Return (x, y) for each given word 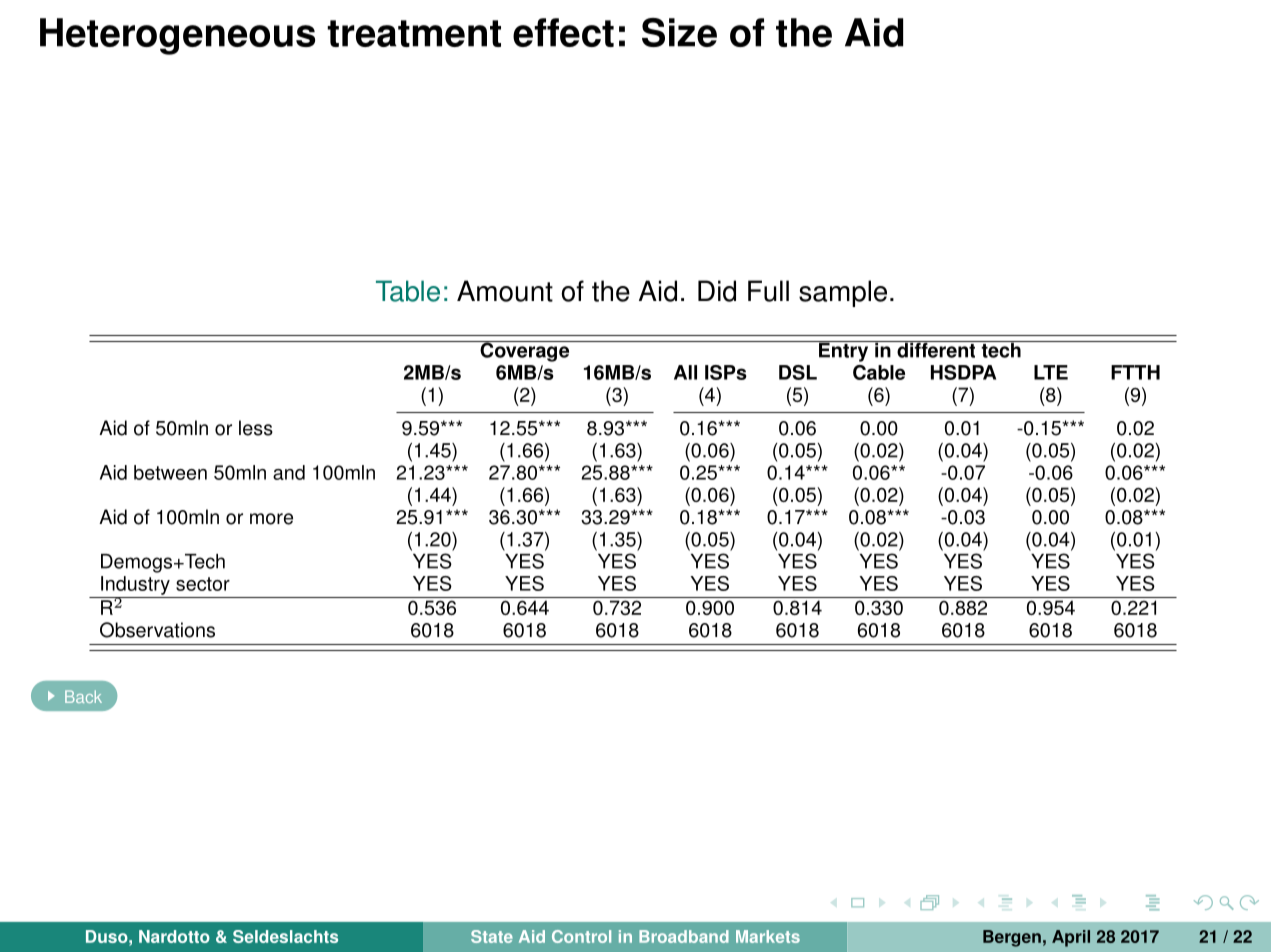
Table (408, 291)
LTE (1051, 372)
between (170, 472)
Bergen (1012, 938)
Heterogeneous (177, 36)
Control (581, 936)
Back (83, 696)
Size (679, 32)
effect (563, 32)
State (492, 936)
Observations (157, 630)
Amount (505, 291)
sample (843, 293)
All (685, 372)
